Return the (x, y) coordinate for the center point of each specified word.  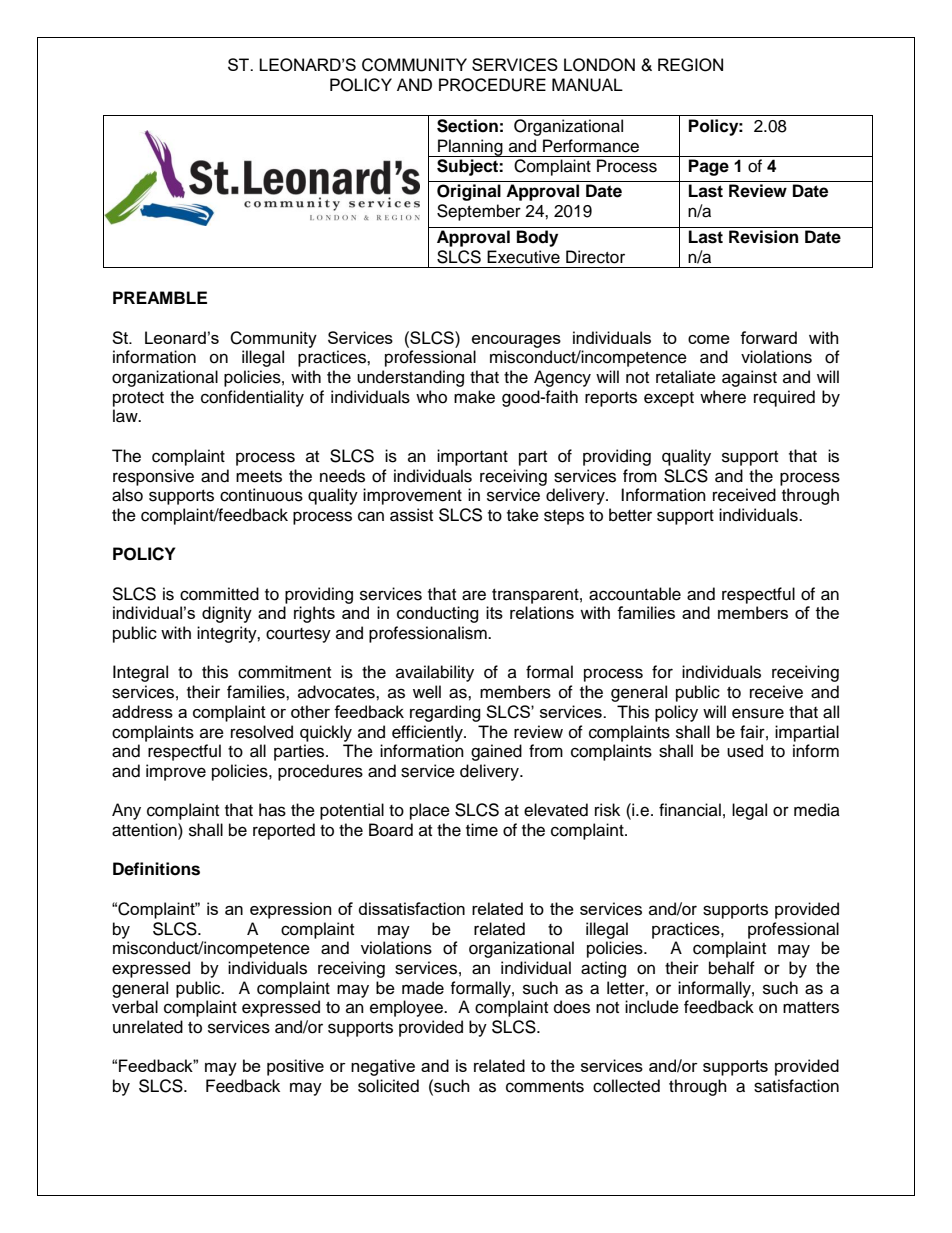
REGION (690, 65)
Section (467, 126)
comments (545, 1087)
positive (295, 1067)
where (723, 397)
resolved (262, 732)
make (474, 397)
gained (496, 752)
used (745, 751)
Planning (470, 148)
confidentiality (252, 398)
